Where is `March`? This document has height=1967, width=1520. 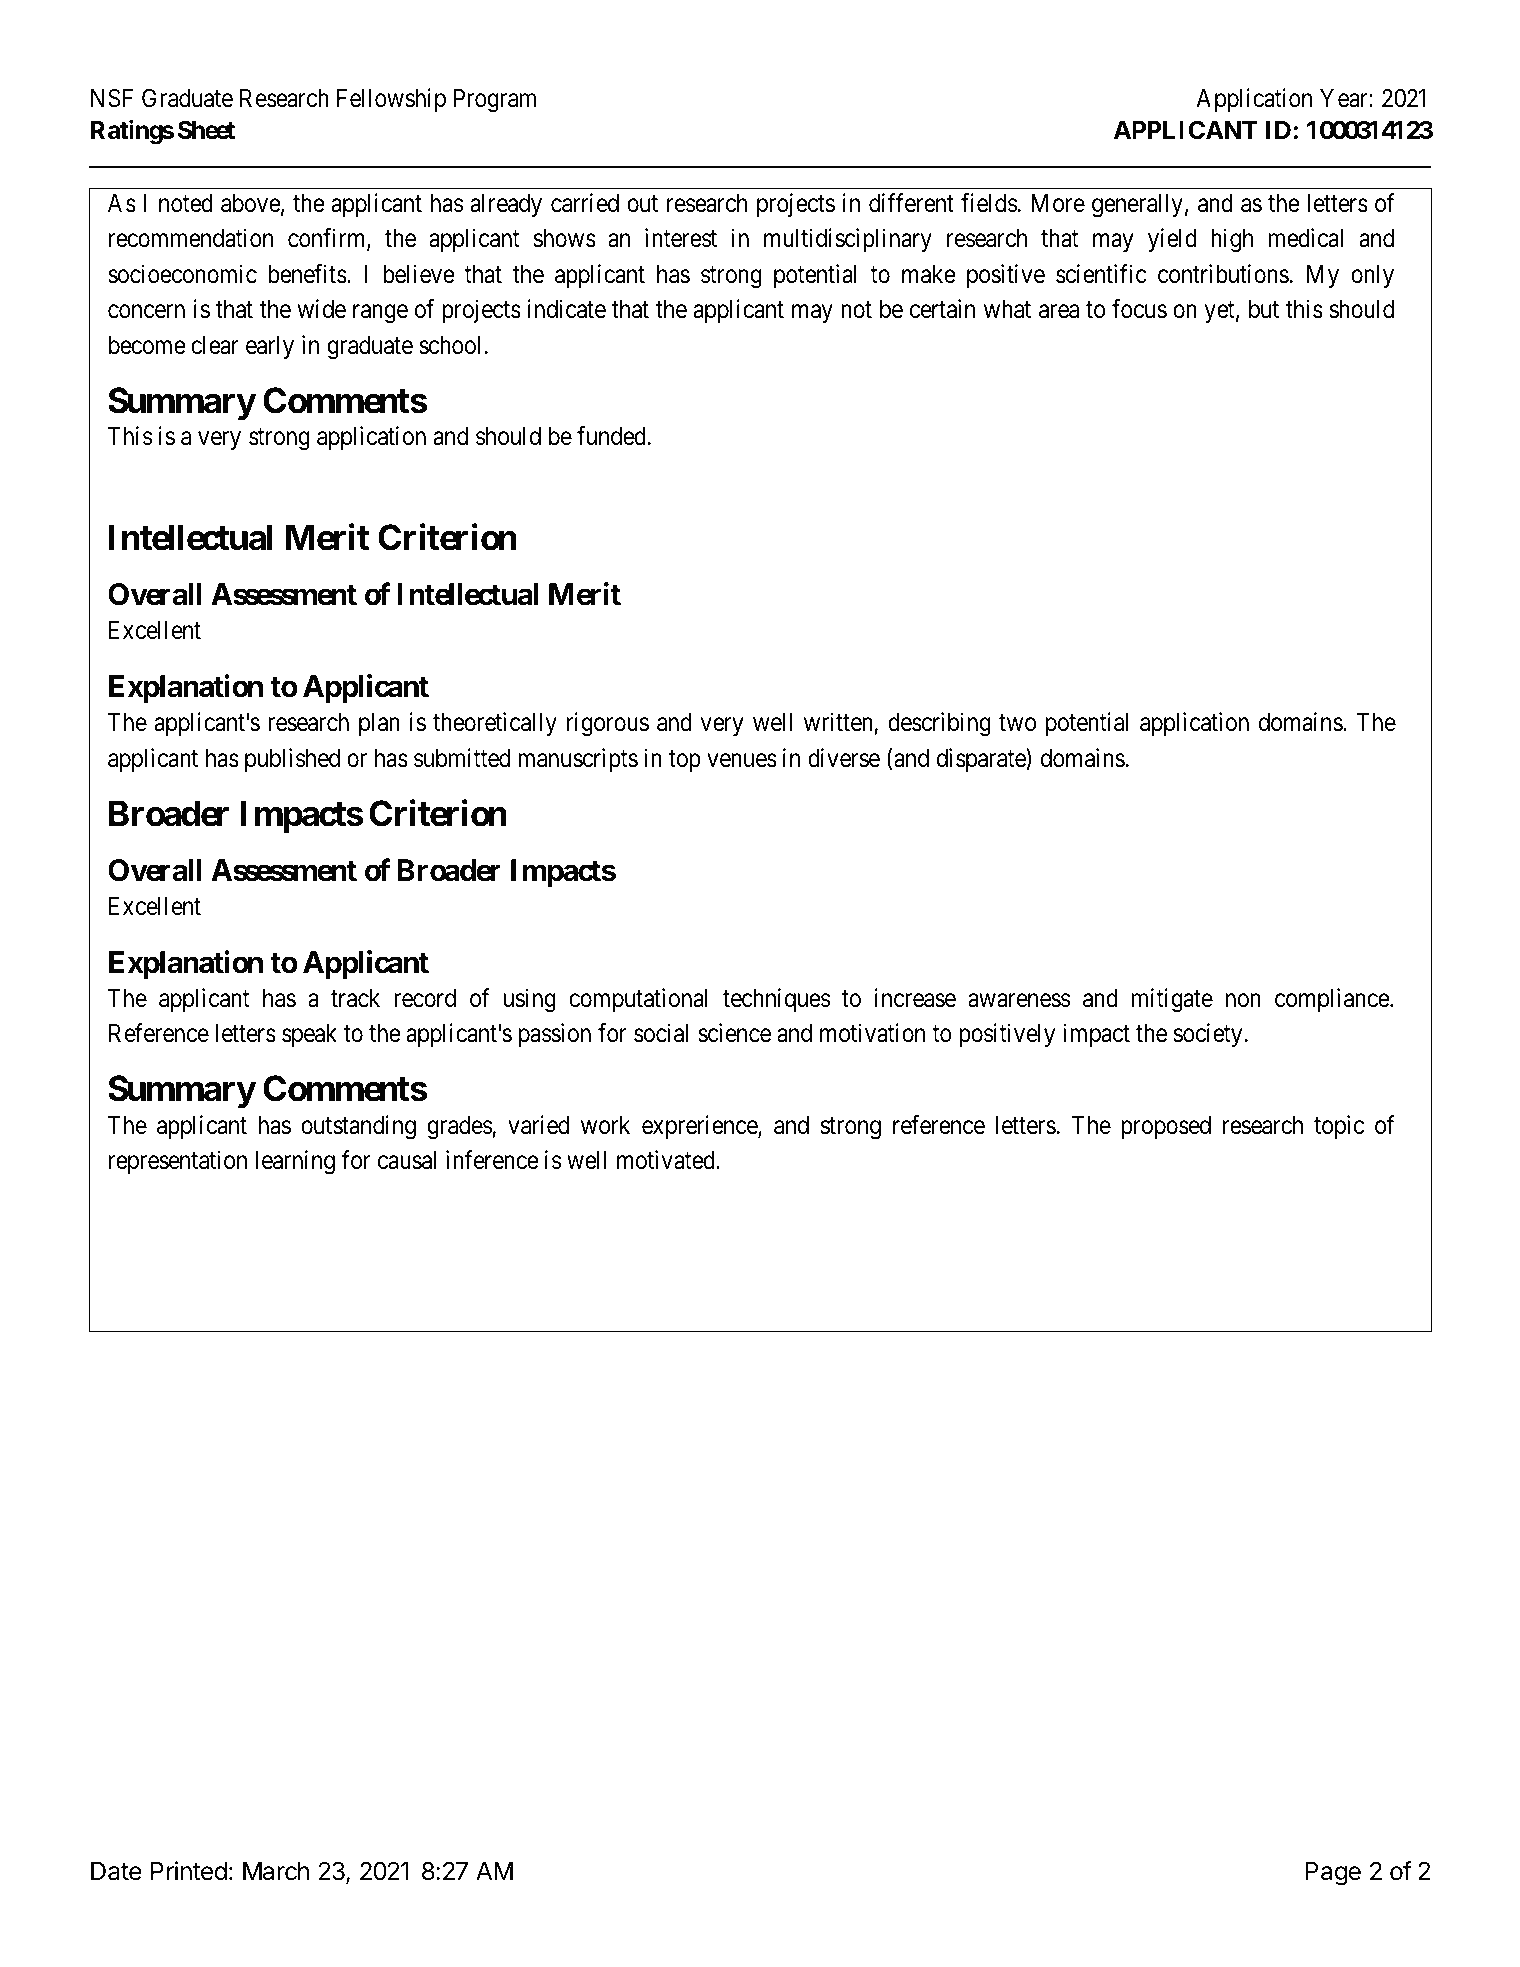
March is located at coordinates (276, 1871).
